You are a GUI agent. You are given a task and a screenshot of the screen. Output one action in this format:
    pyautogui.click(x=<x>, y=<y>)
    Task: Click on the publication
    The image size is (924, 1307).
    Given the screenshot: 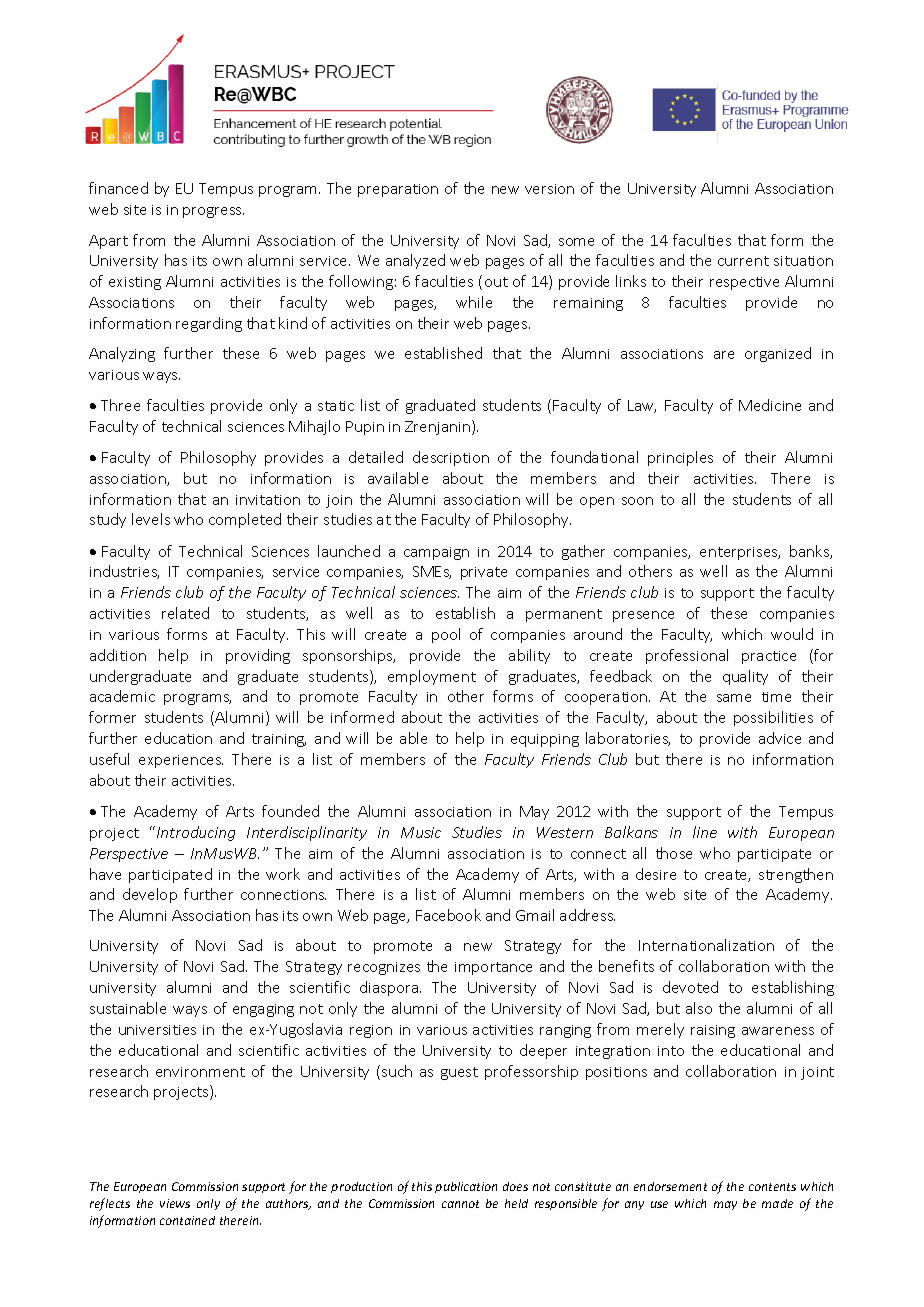 What is the action you would take?
    pyautogui.click(x=466, y=1187)
